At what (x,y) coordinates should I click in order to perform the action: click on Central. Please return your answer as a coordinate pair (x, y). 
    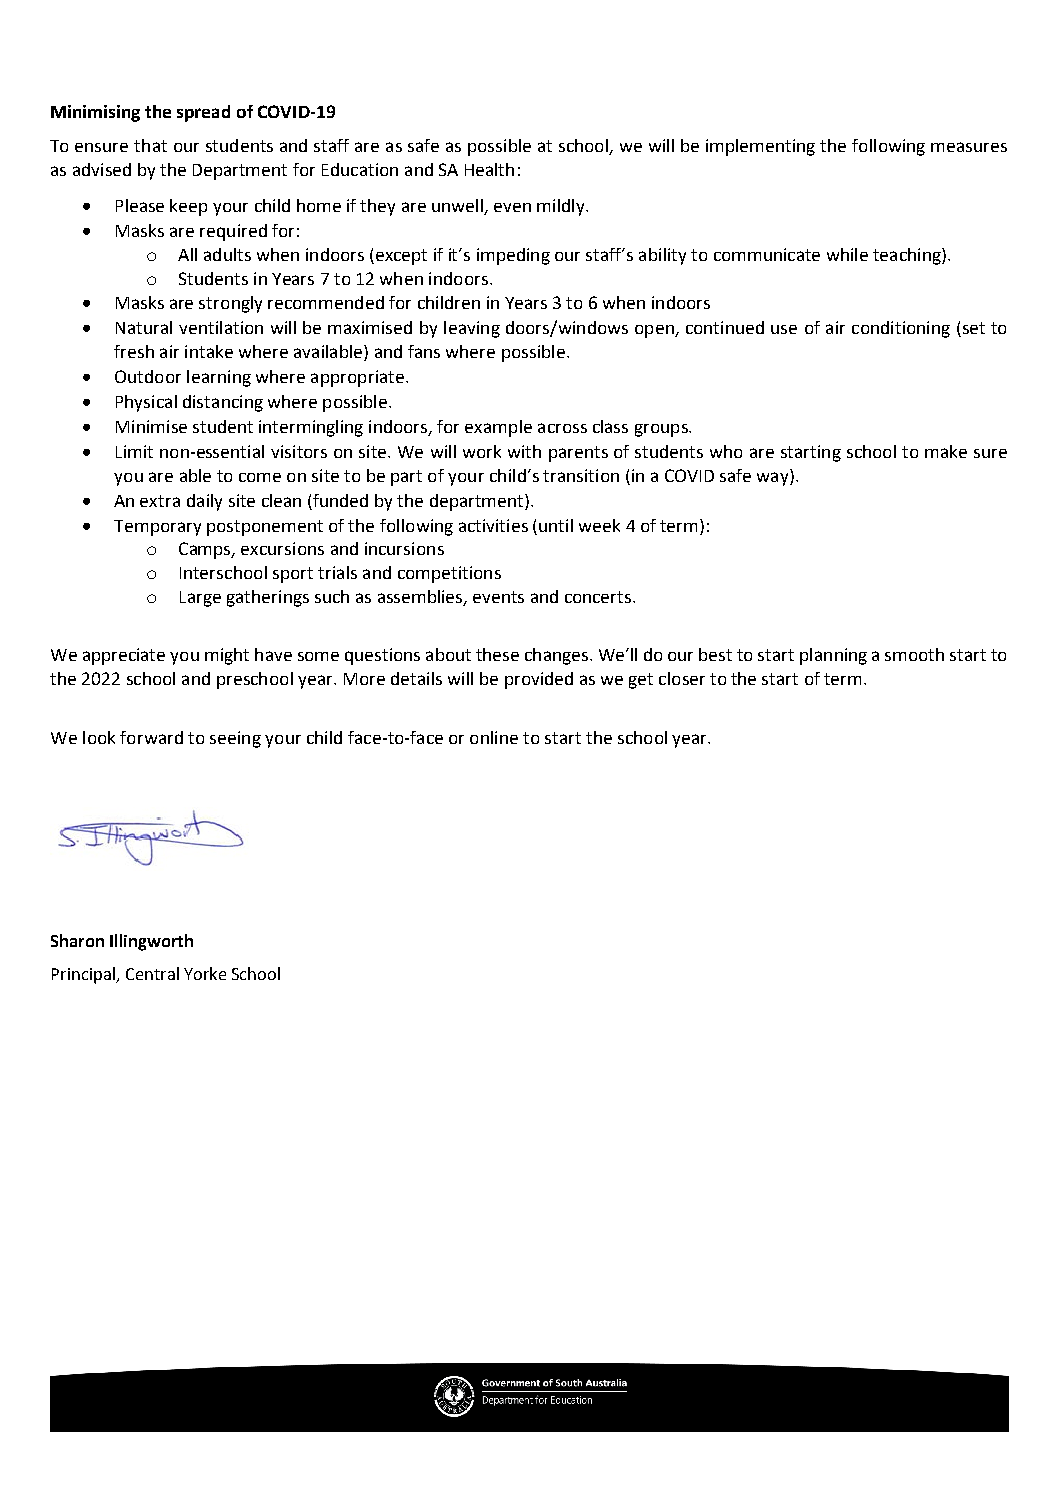
    Looking at the image, I should click on (152, 973).
